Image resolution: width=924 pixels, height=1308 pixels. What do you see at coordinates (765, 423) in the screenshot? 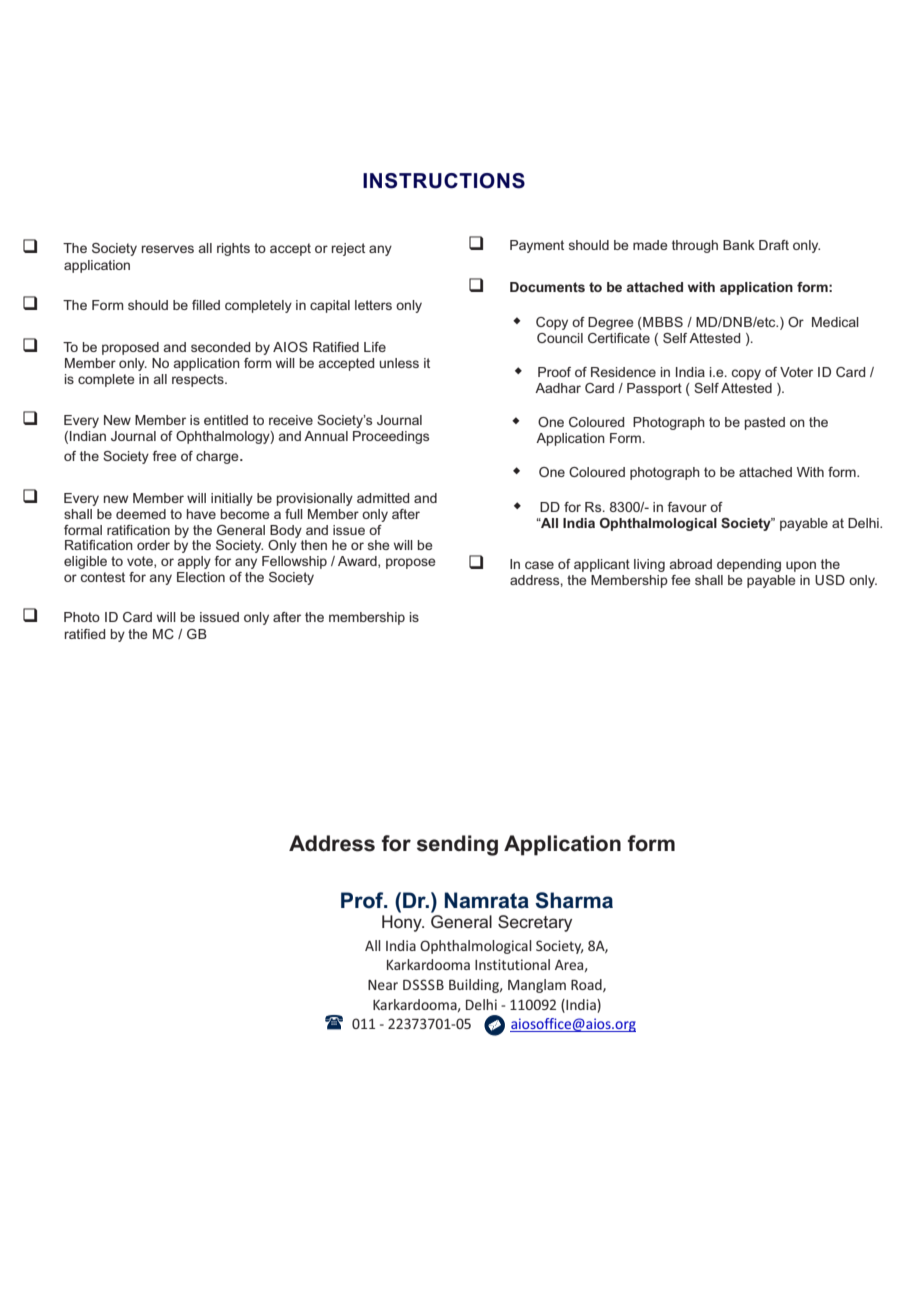
I see `pasted` at bounding box center [765, 423].
